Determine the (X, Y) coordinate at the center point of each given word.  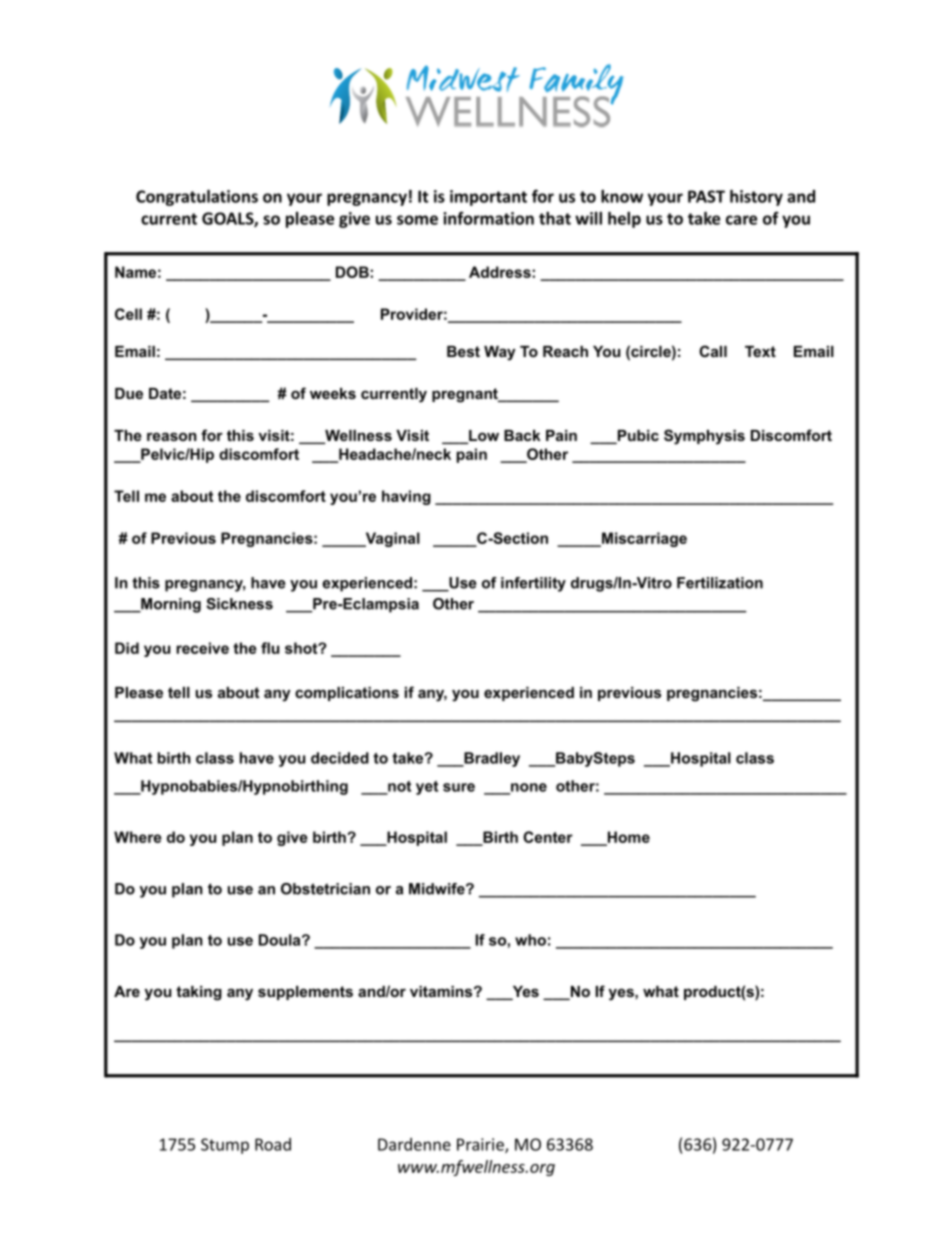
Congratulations (197, 198)
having (406, 497)
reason (172, 436)
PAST (706, 196)
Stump (225, 1146)
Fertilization (720, 583)
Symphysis (704, 437)
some (417, 220)
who (530, 940)
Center (548, 837)
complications (347, 694)
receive (202, 648)
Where (138, 837)
